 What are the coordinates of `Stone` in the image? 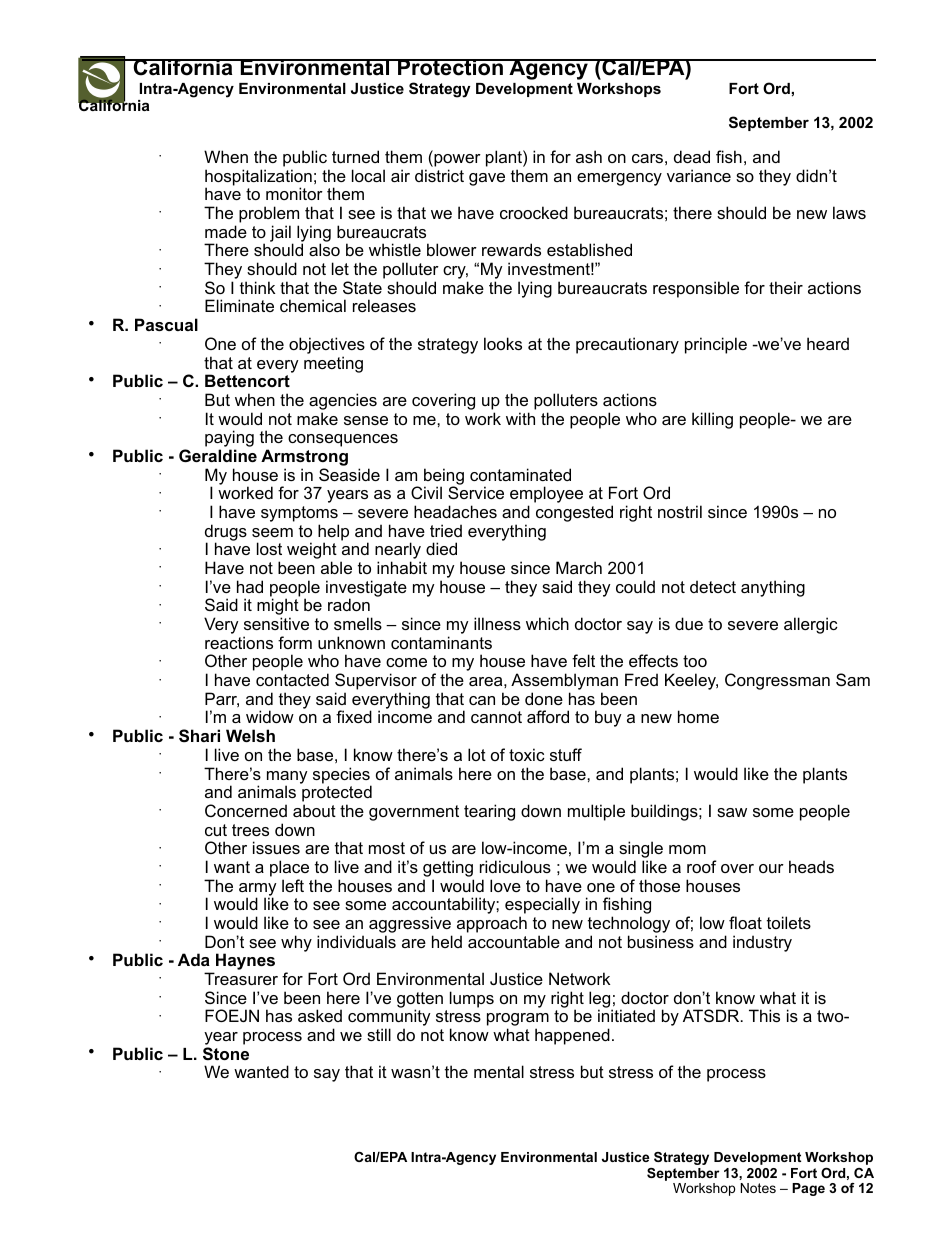 It's located at (226, 1054).
